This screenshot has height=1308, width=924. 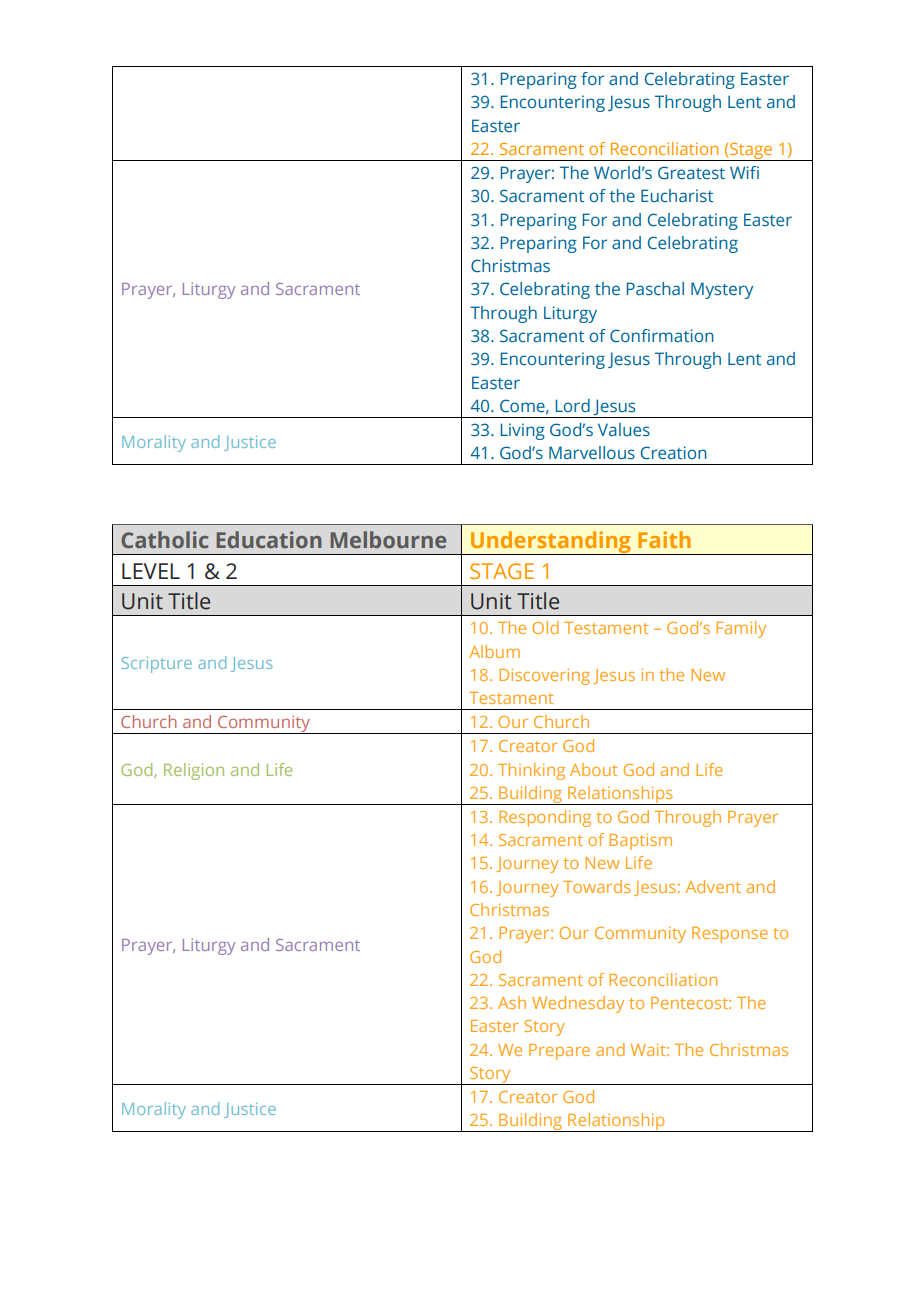 I want to click on Living, so click(x=523, y=431).
